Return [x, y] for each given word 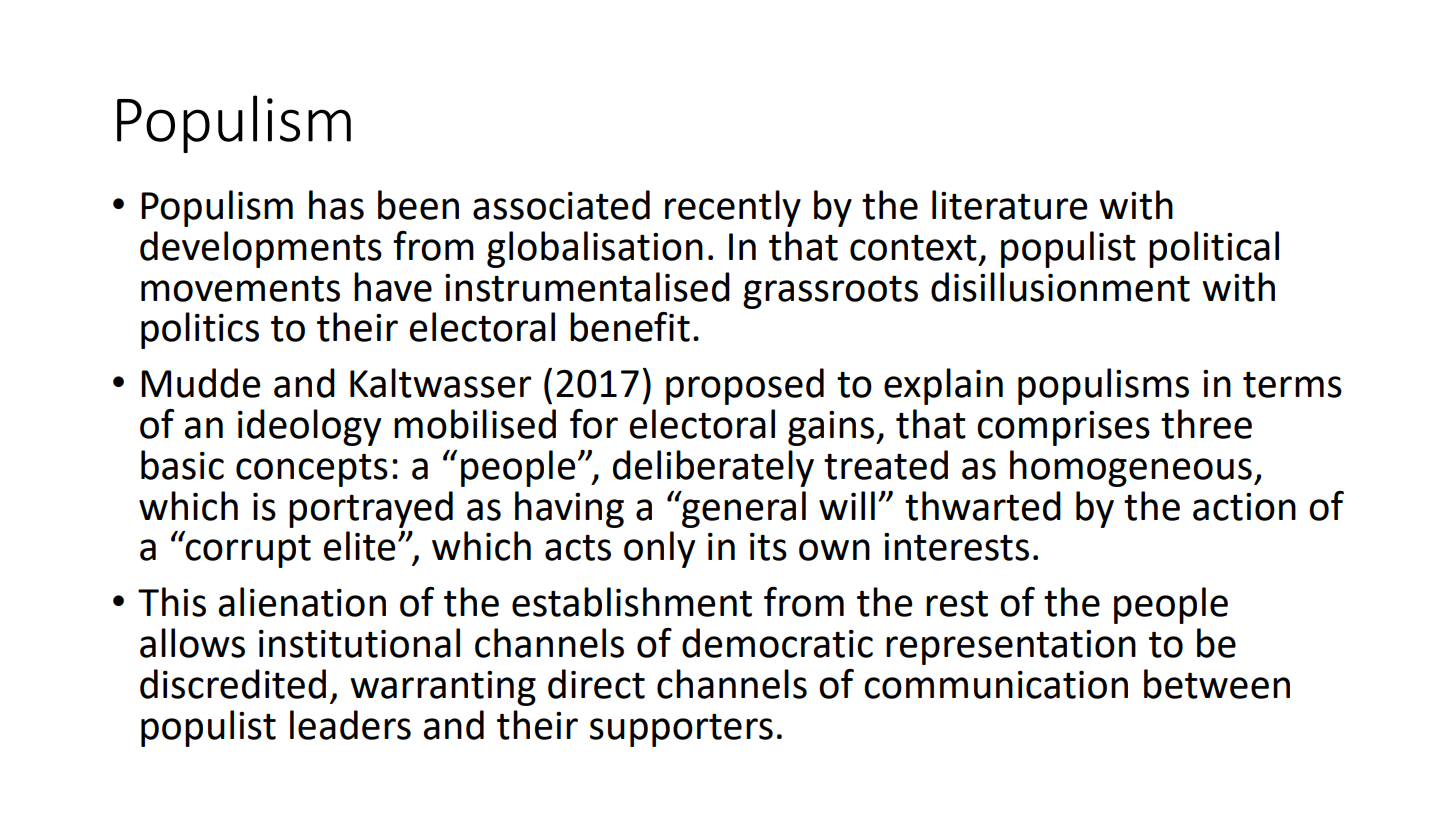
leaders [350, 725]
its [768, 547]
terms [1292, 385]
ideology [309, 427]
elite [359, 546]
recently [733, 208]
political [1214, 249]
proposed [745, 386]
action [1244, 507]
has [336, 205]
